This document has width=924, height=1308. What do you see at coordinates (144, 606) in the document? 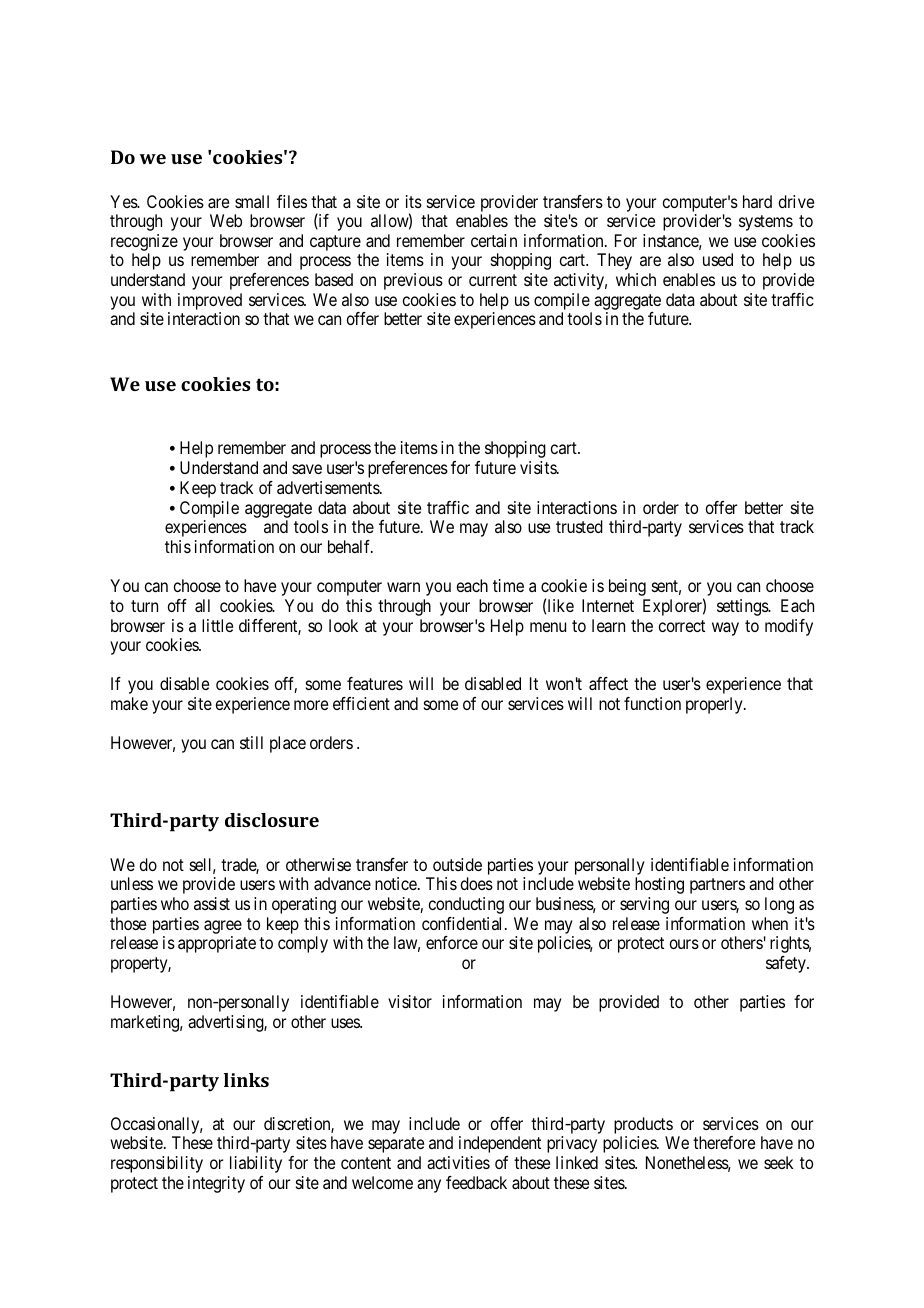
I see `turn` at bounding box center [144, 606].
